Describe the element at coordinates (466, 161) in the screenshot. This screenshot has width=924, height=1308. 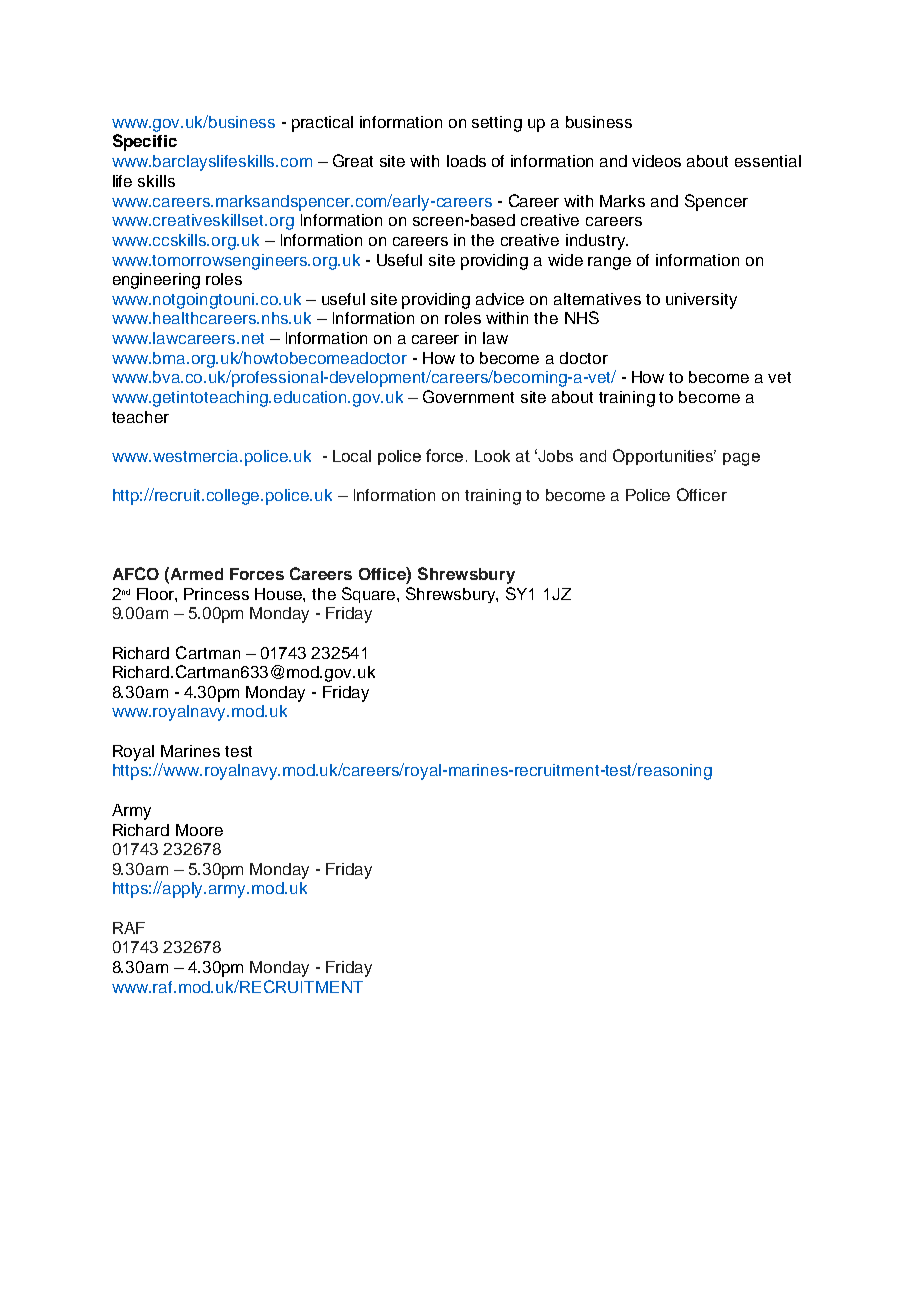
I see `loads` at that location.
